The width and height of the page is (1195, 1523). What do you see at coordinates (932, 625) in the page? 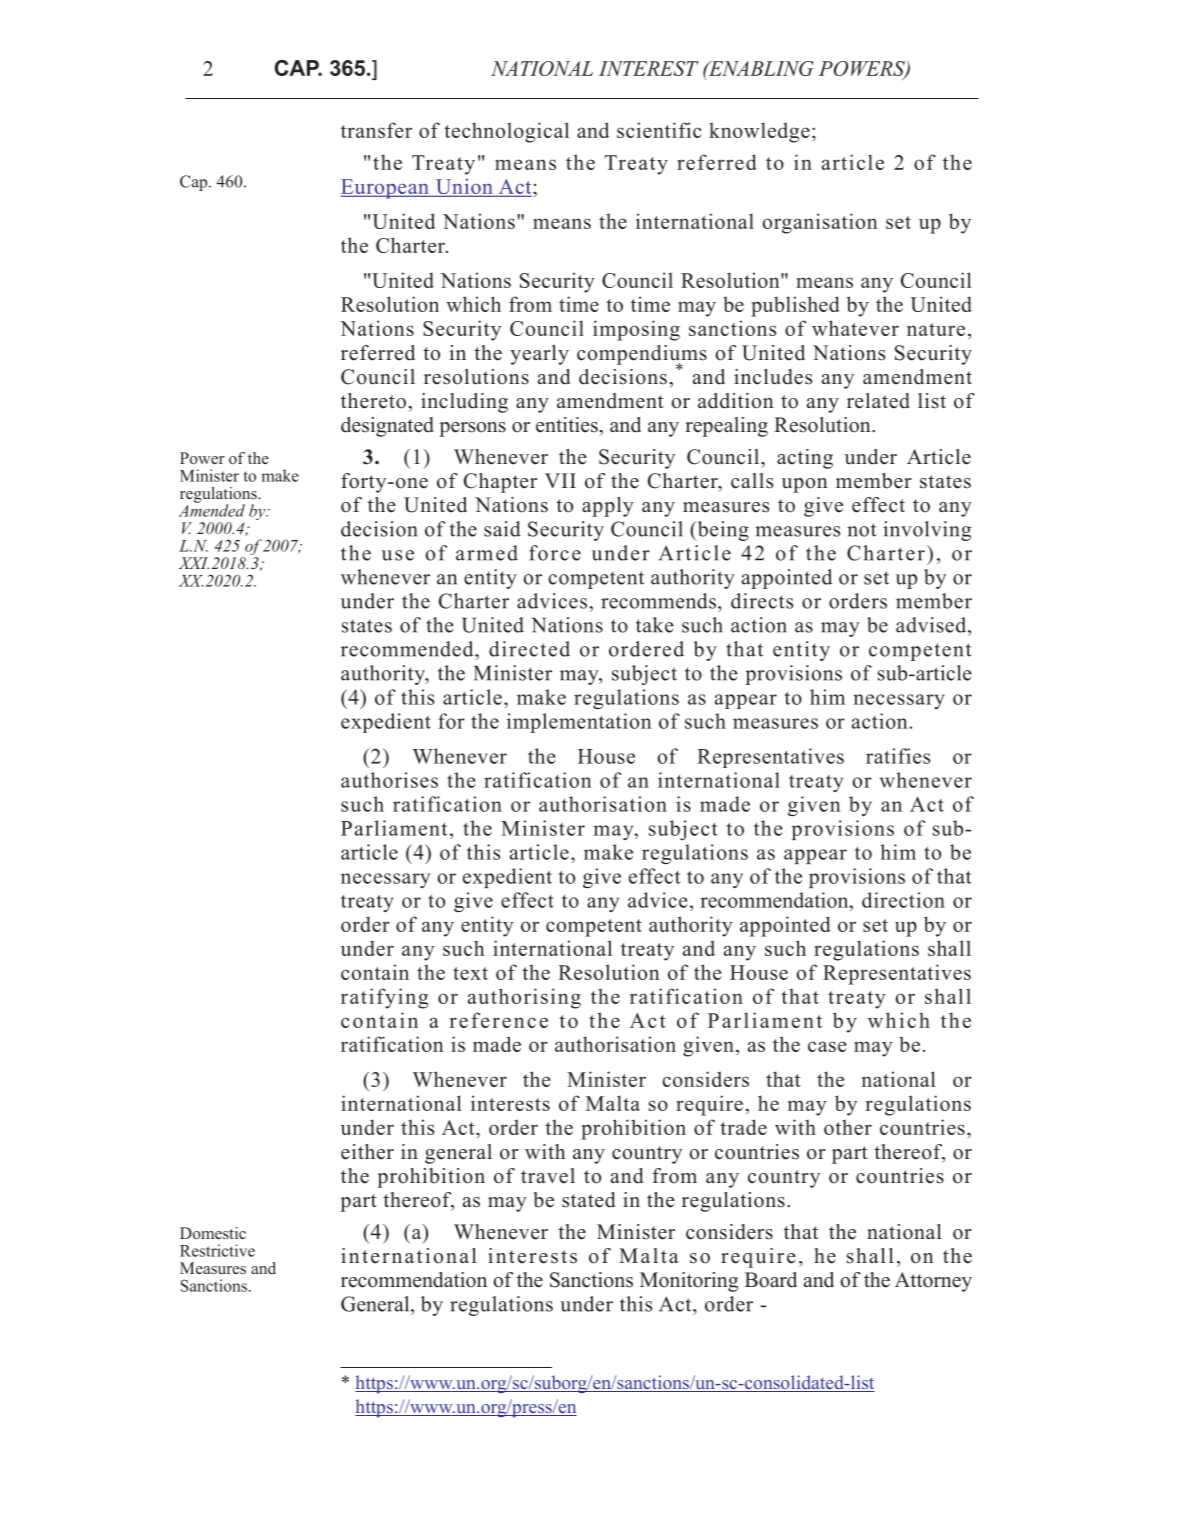
I see `advised` at bounding box center [932, 625].
